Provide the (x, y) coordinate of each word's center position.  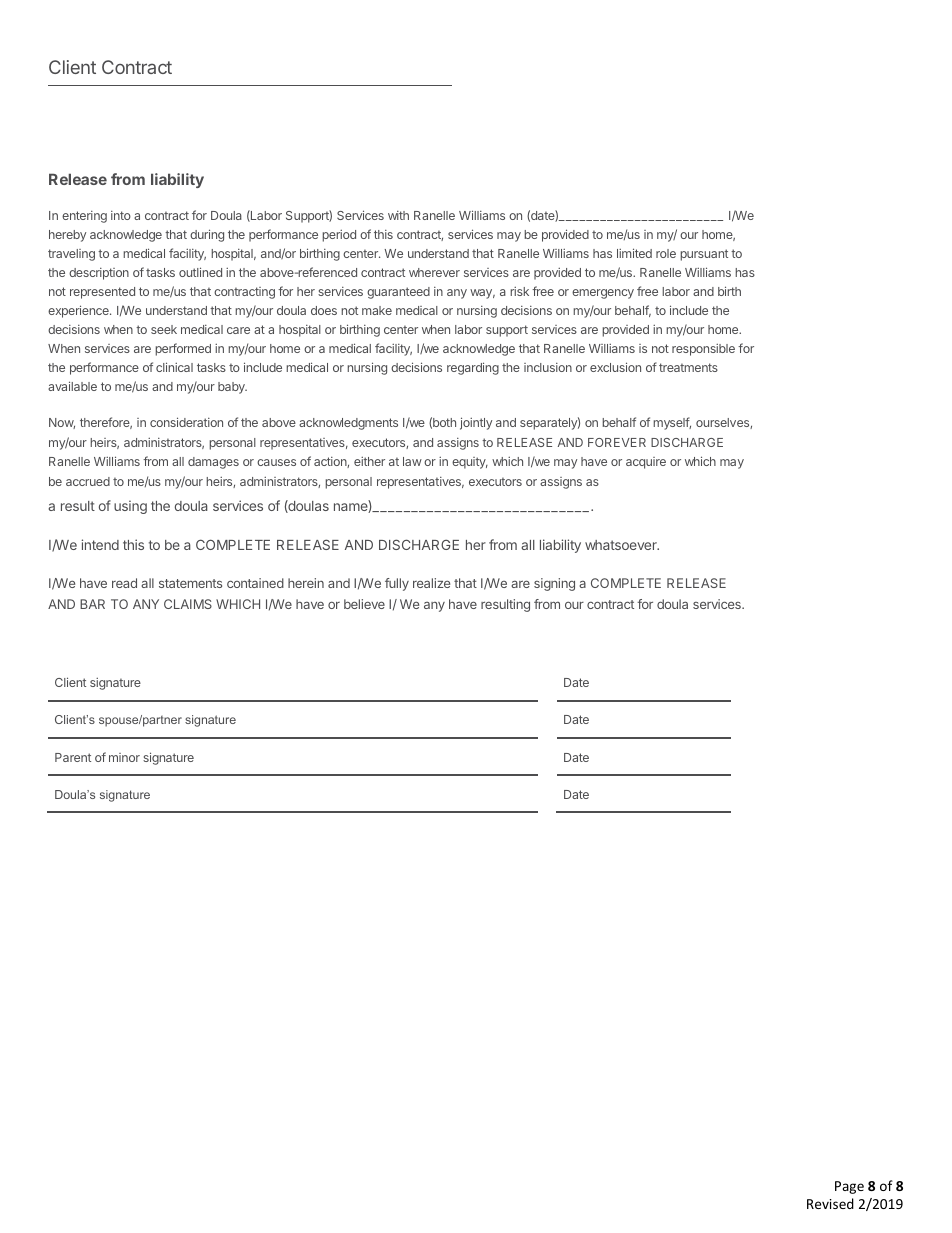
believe (364, 604)
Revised (830, 1203)
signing (554, 584)
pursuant (704, 255)
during (207, 235)
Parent (73, 757)
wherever (434, 272)
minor (124, 757)
